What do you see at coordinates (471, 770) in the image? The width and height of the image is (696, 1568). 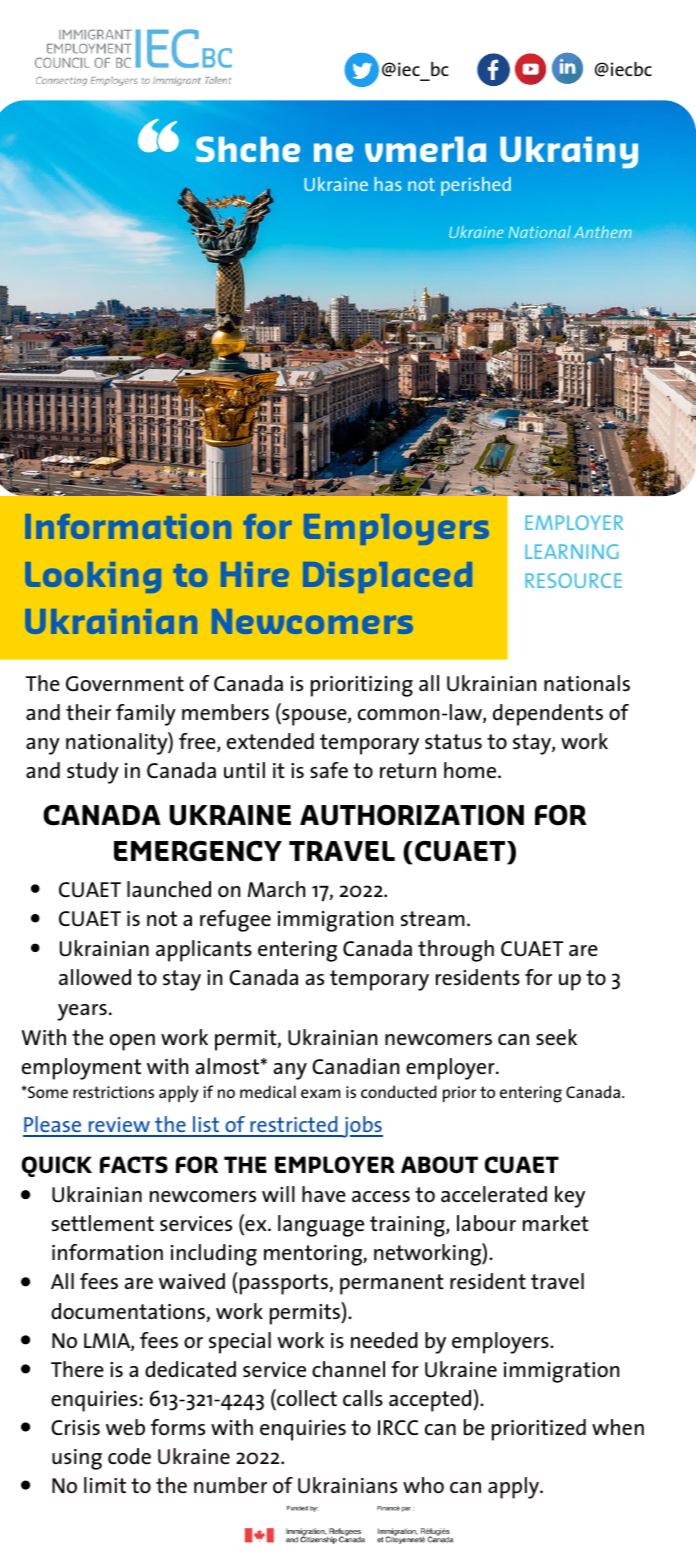 I see `home` at bounding box center [471, 770].
